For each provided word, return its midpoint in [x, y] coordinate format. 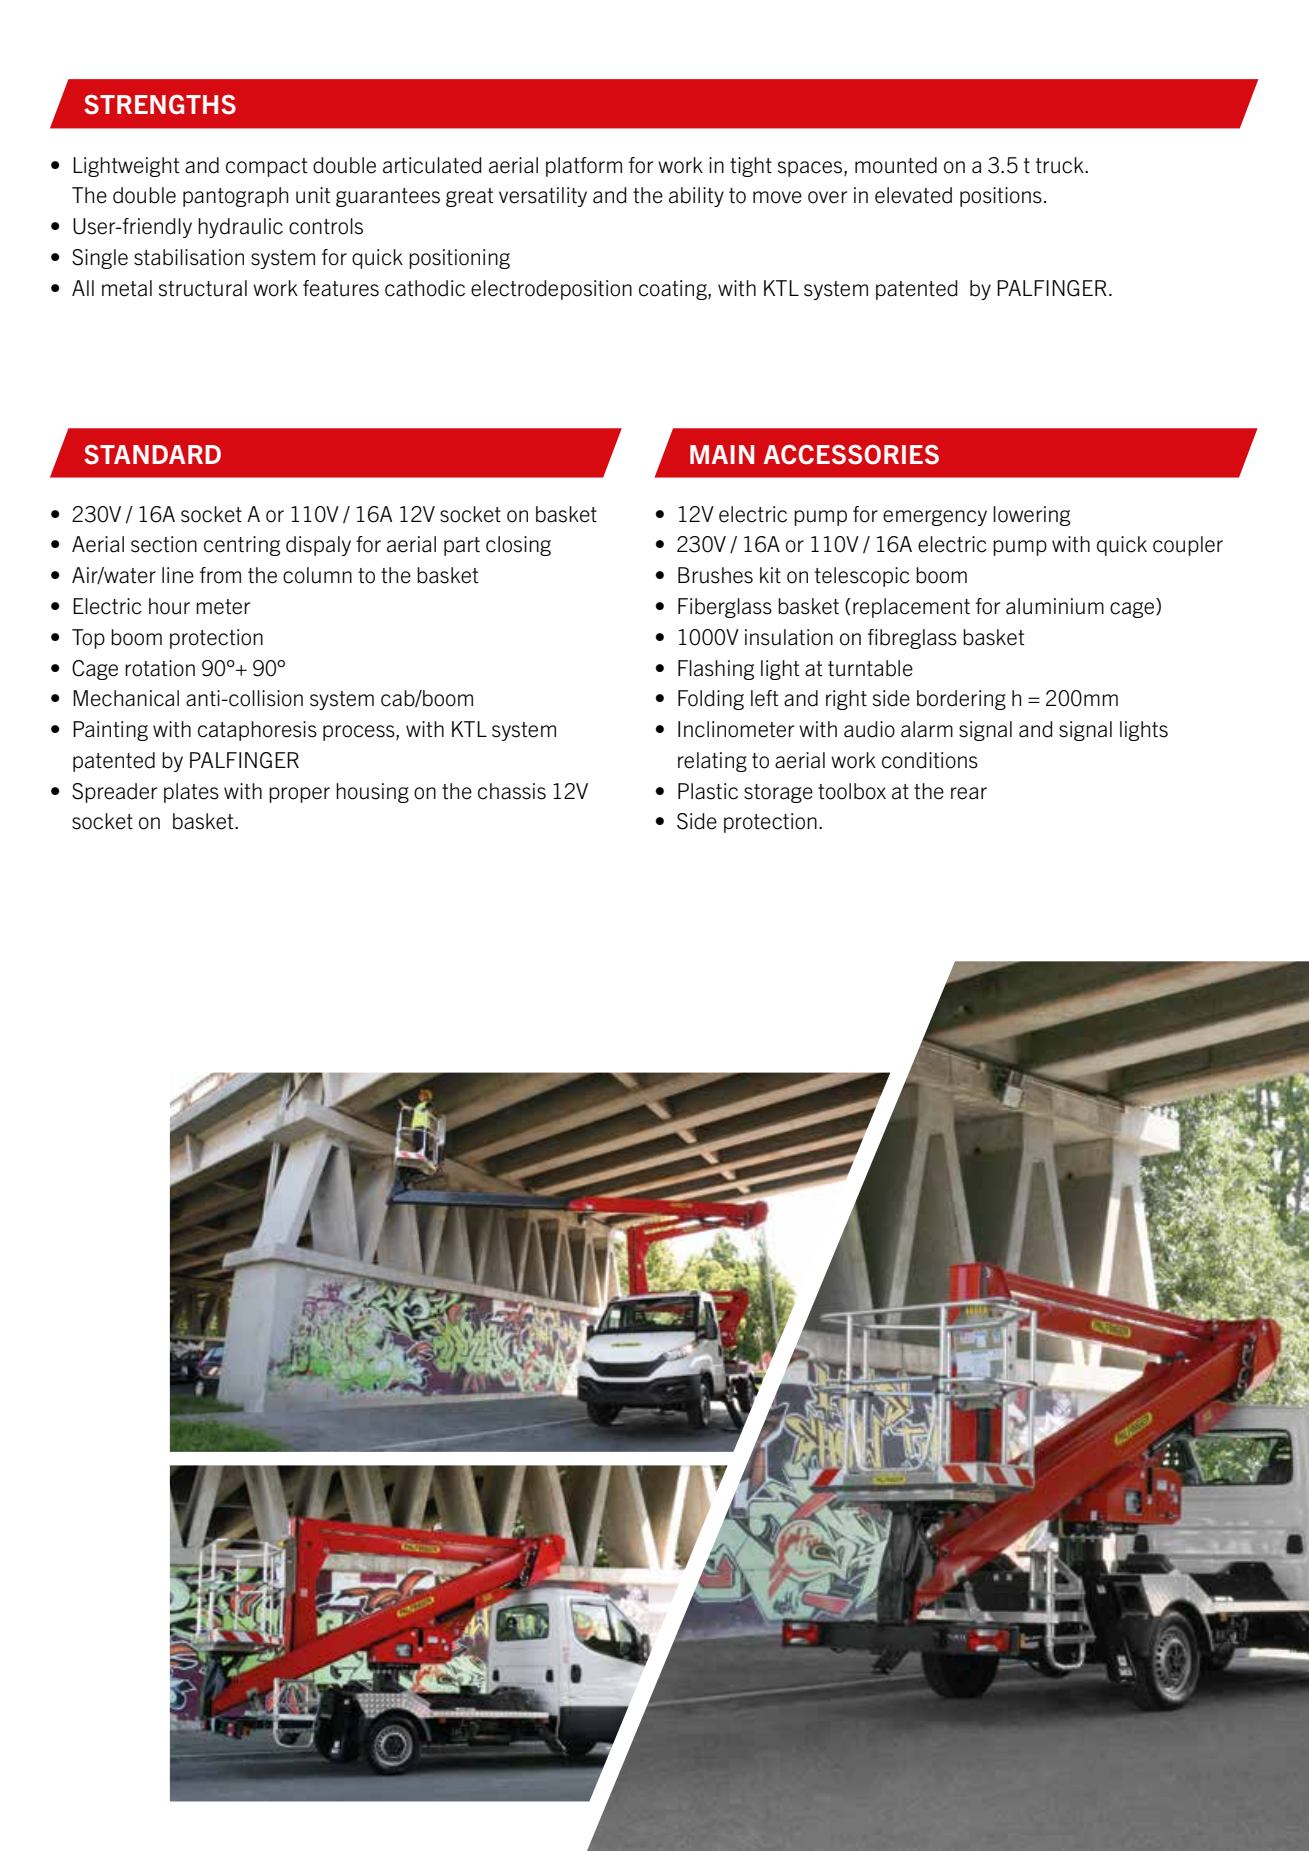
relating [712, 762]
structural [203, 288]
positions [1001, 197]
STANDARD [152, 455]
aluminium [1055, 606]
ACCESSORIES [851, 455]
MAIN [722, 454]
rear [969, 793]
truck [1061, 165]
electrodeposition [551, 290]
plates [191, 793]
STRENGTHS [160, 105]
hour [169, 606]
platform [584, 167]
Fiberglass [725, 608]
